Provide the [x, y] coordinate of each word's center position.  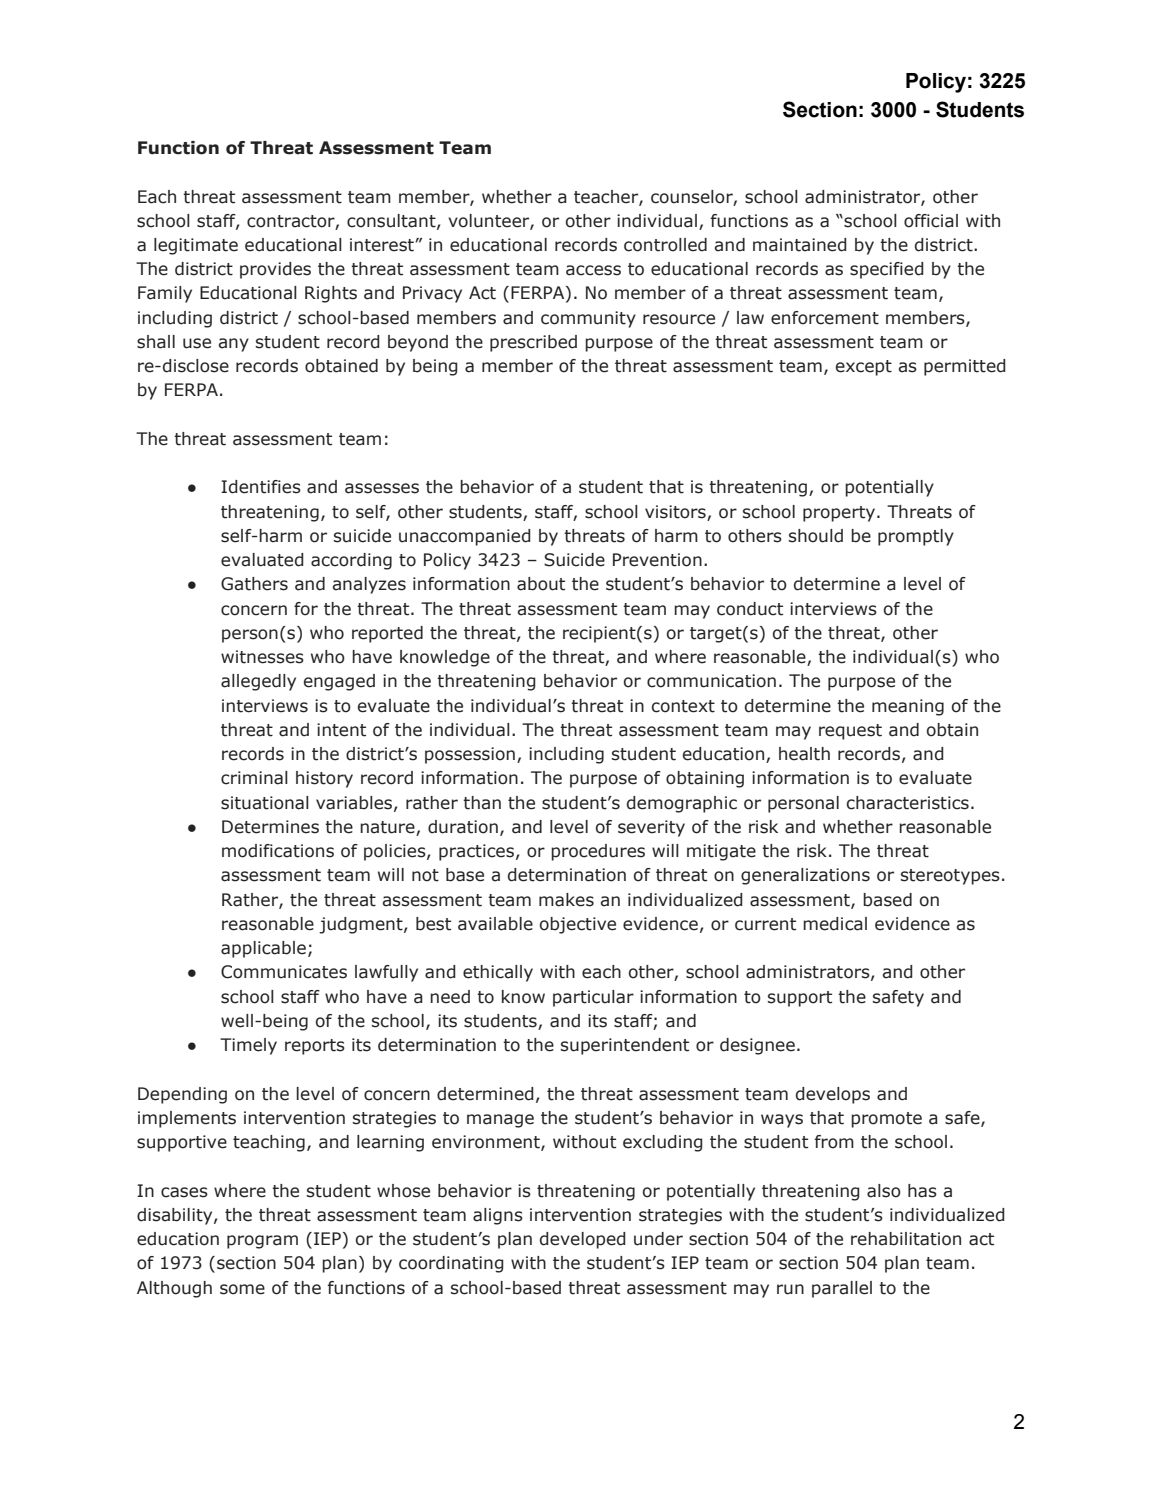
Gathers [254, 584]
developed [583, 1240]
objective [578, 925]
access [593, 270]
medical [835, 924]
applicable [263, 949]
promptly [916, 537]
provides [275, 270]
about [541, 584]
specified [887, 270]
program [262, 1242]
